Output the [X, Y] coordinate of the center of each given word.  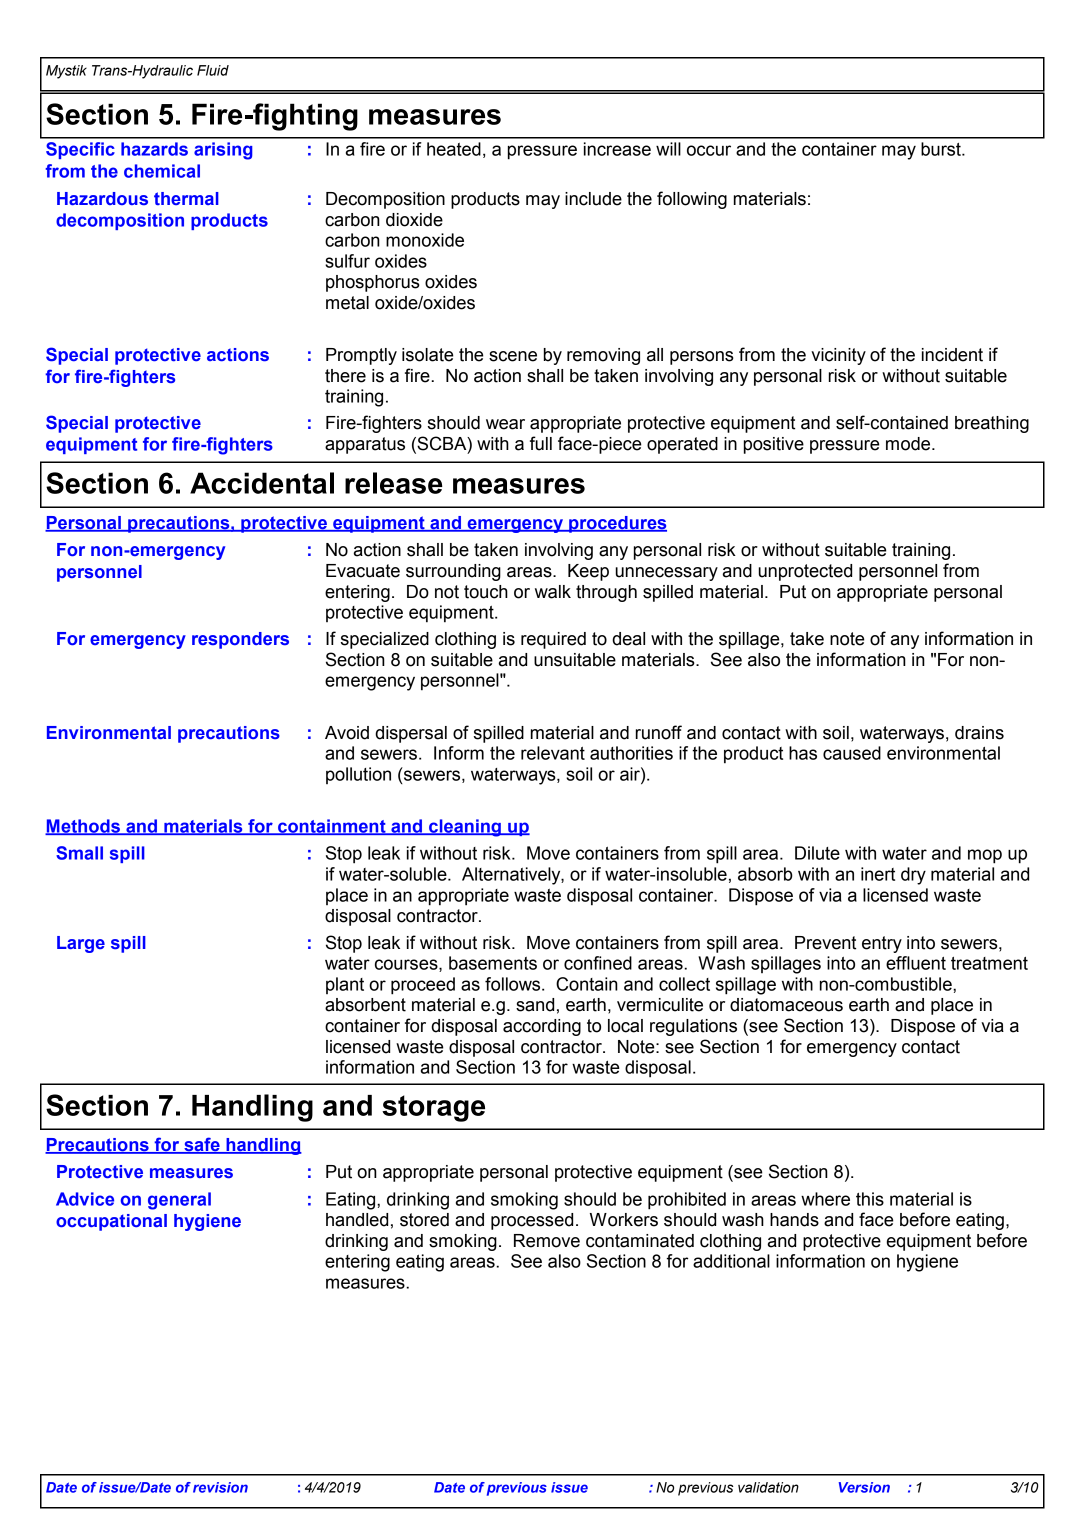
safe [202, 1145]
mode [909, 444]
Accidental [262, 483]
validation [768, 1487]
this [870, 1199]
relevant [553, 753]
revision [220, 1487]
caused [852, 753]
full [541, 443]
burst [942, 149]
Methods [83, 827]
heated [454, 149]
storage [433, 1108]
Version [864, 1487]
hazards [154, 149]
